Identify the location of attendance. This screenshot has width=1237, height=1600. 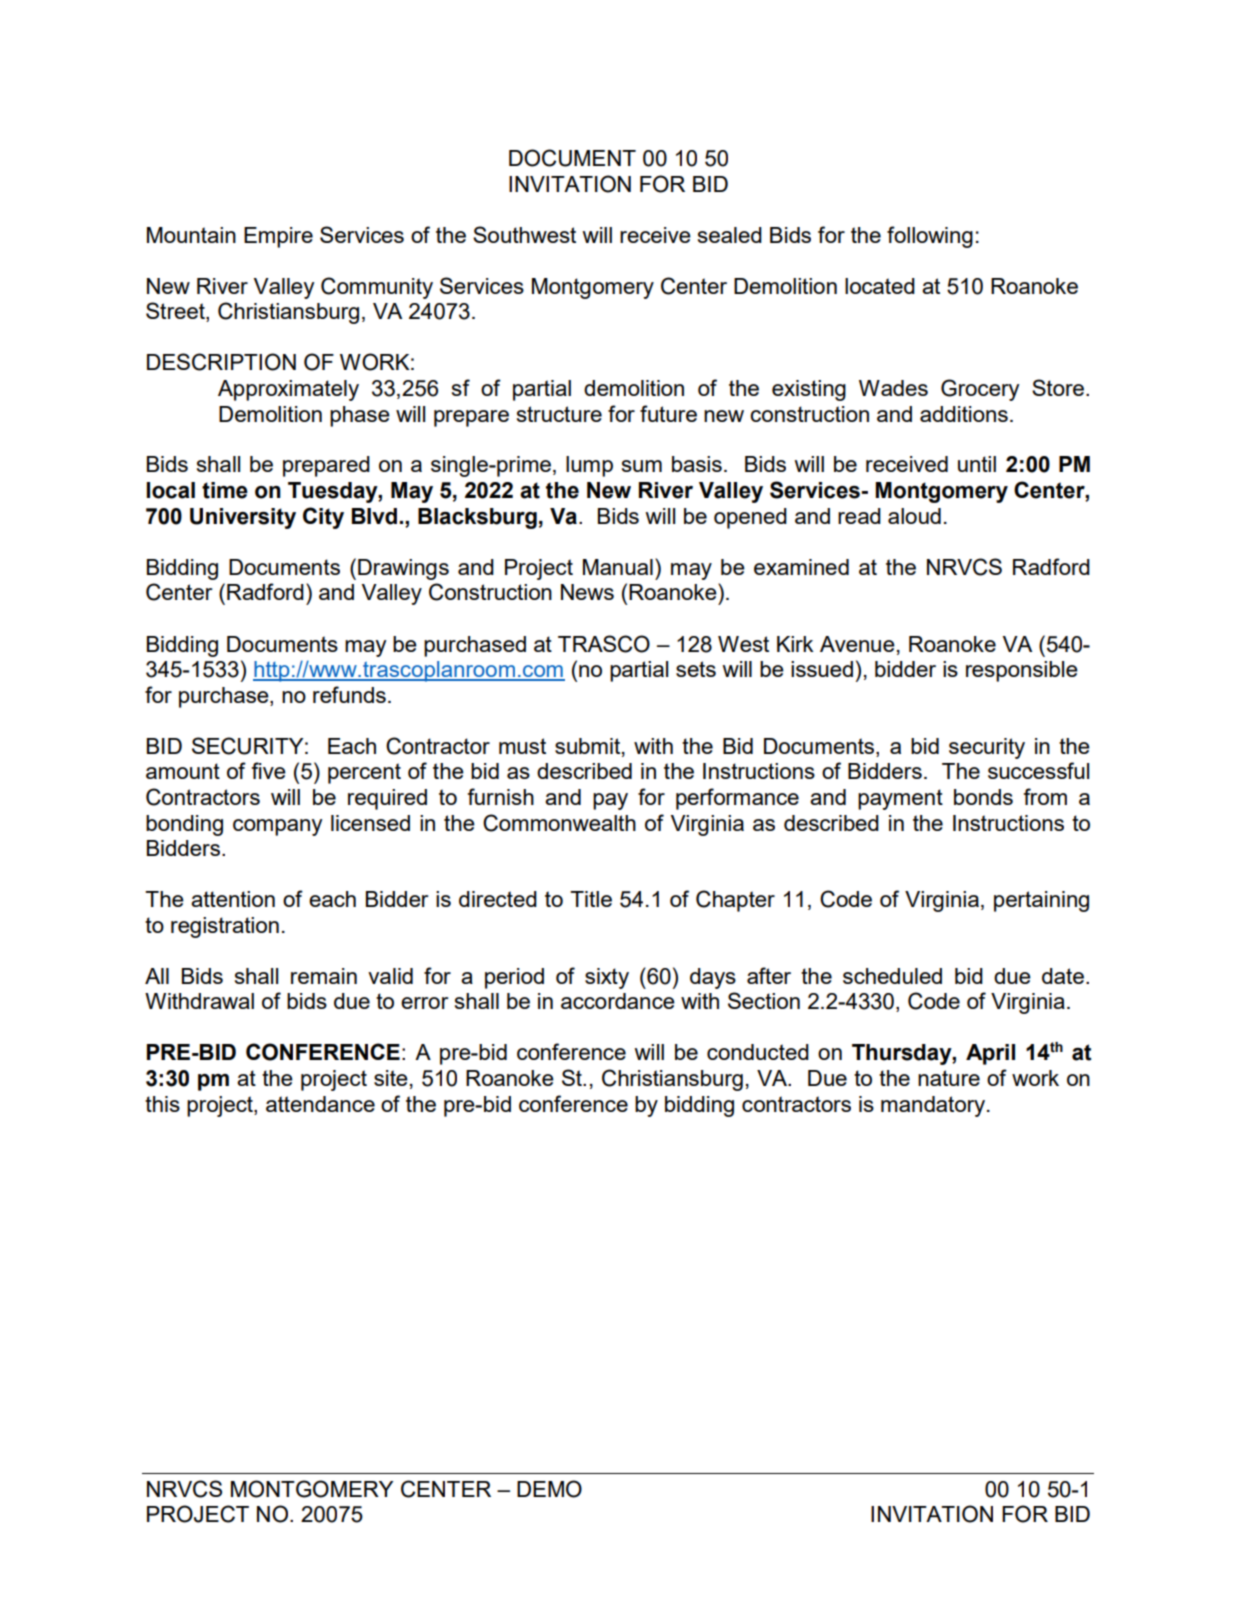
(320, 1104).
